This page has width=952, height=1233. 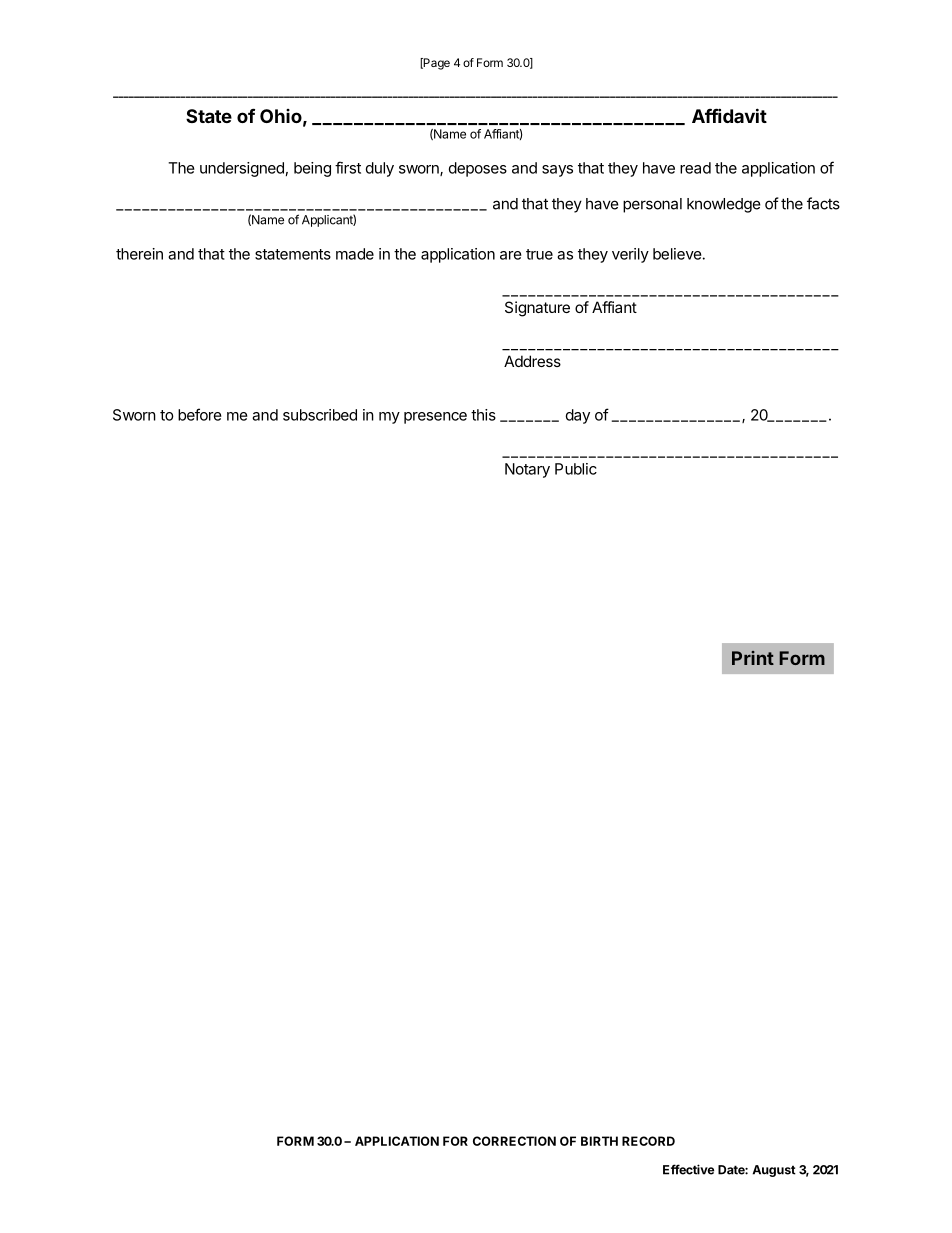 What do you see at coordinates (576, 469) in the page?
I see `Public` at bounding box center [576, 469].
